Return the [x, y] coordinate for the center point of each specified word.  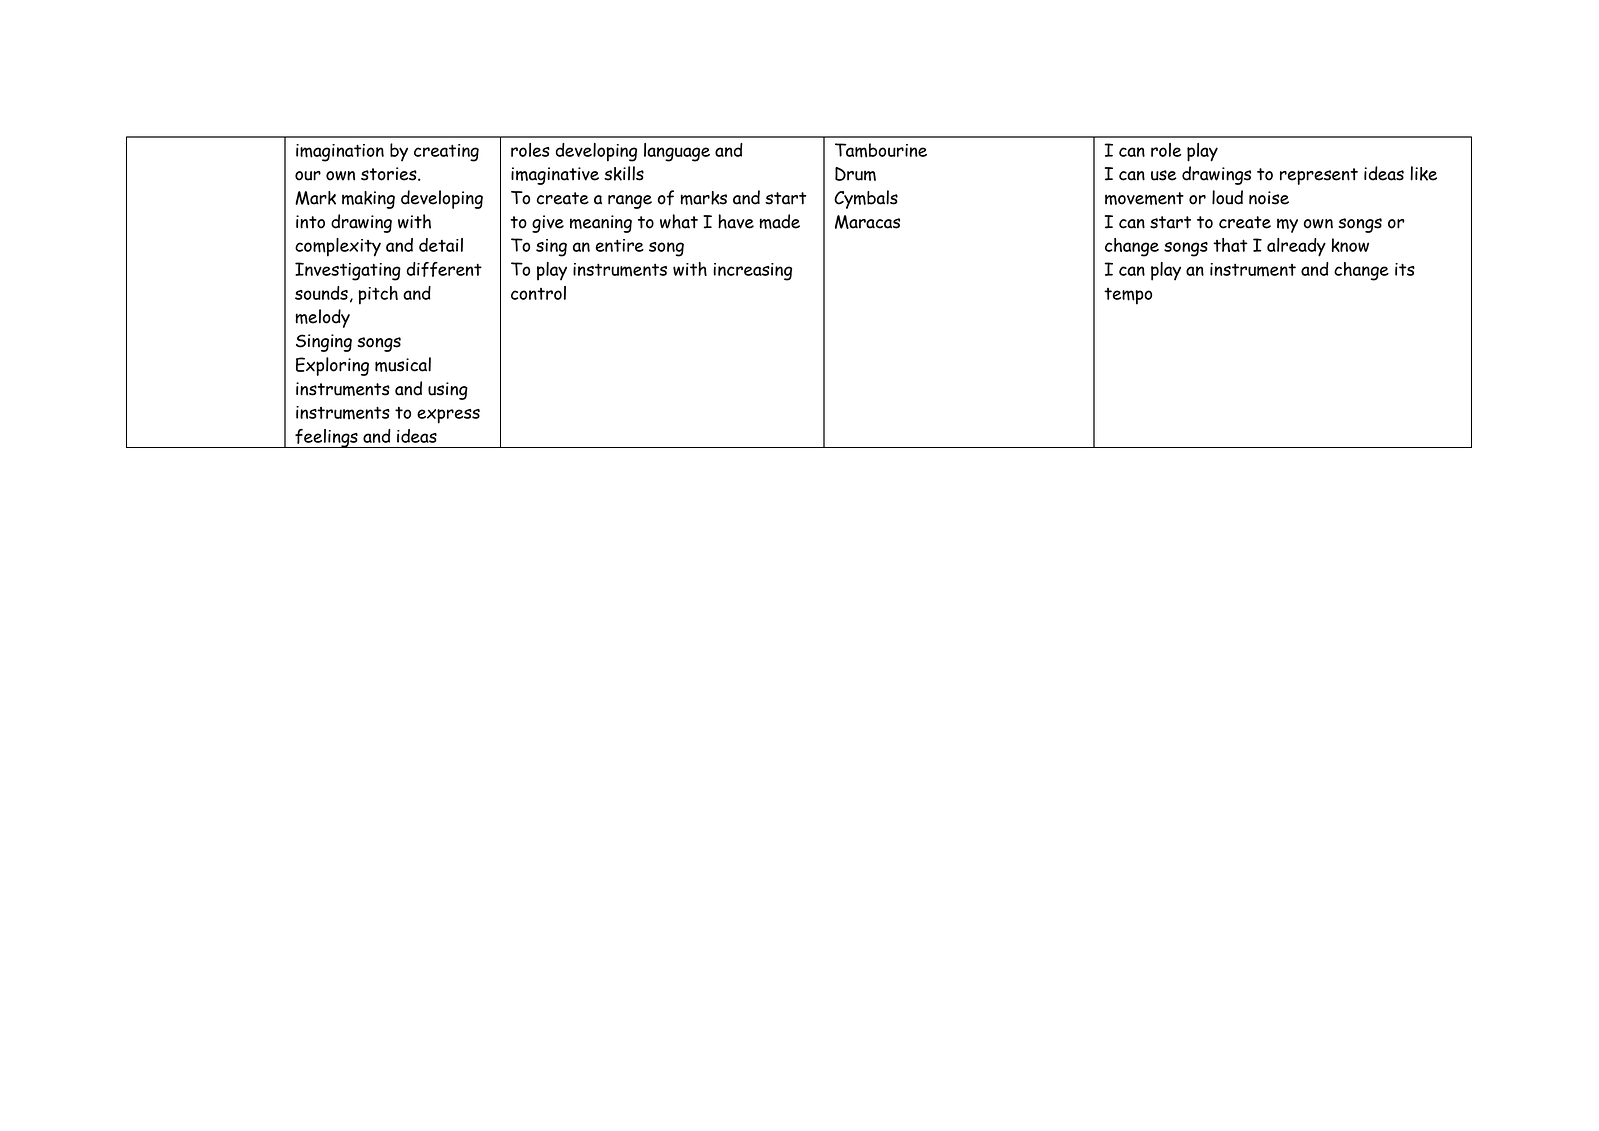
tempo [1128, 296]
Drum [855, 174]
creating [446, 153]
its [1405, 269]
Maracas [867, 222]
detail [441, 245]
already [1296, 247]
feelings [326, 438]
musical [403, 364]
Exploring [332, 366]
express [448, 416]
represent [1319, 176]
